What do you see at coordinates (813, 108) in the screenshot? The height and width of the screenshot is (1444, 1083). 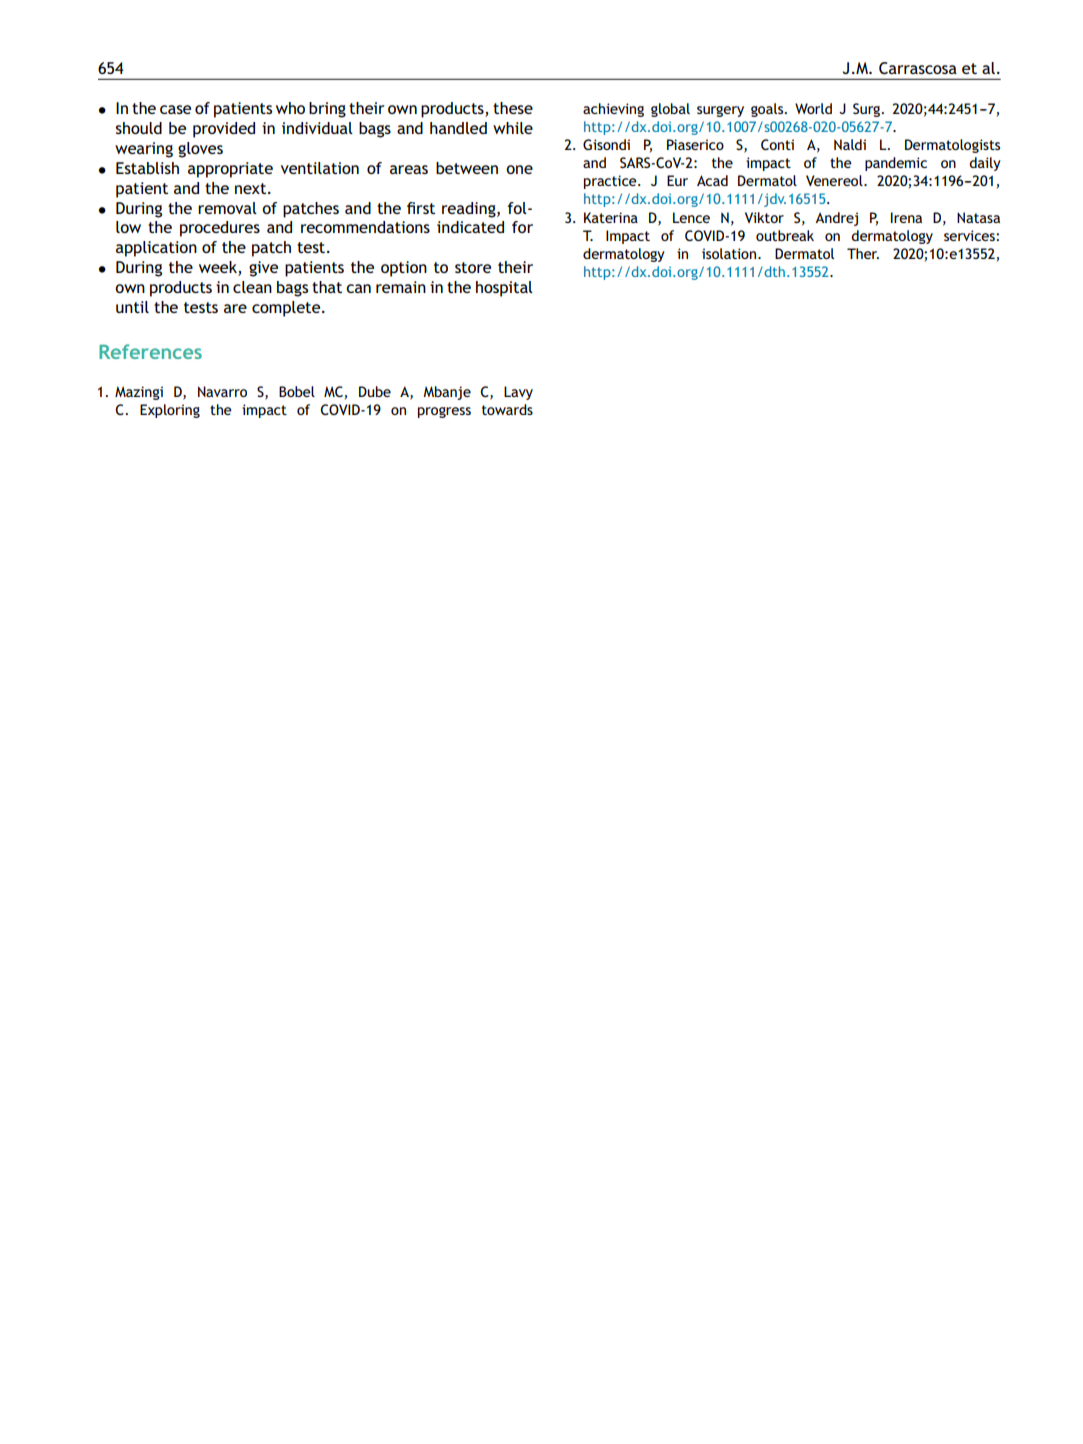 I see `World` at bounding box center [813, 108].
